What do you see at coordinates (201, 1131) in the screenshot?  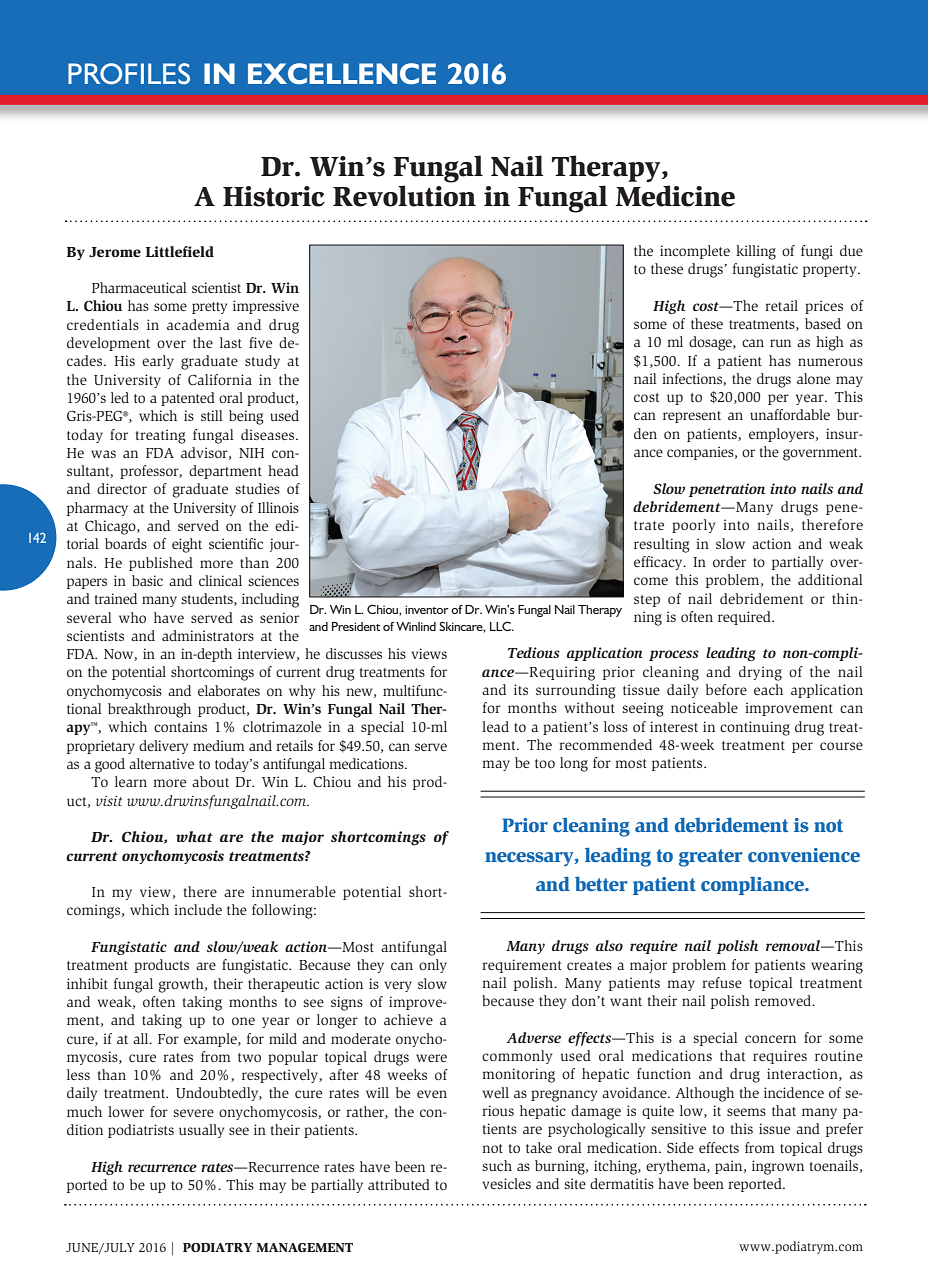 I see `usually` at bounding box center [201, 1131].
